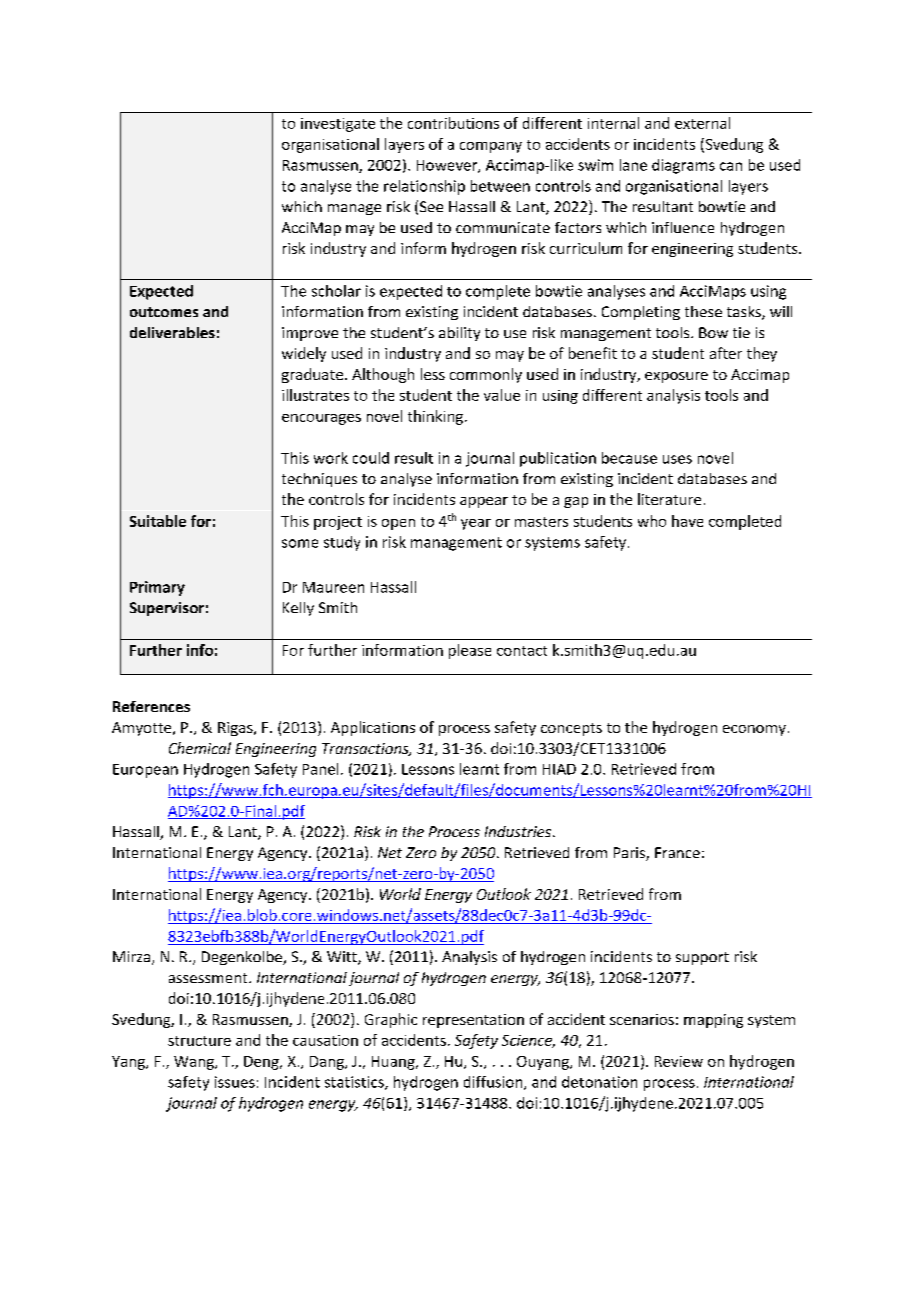 The height and width of the document is (1308, 924). What do you see at coordinates (199, 1041) in the document?
I see `structure` at bounding box center [199, 1041].
